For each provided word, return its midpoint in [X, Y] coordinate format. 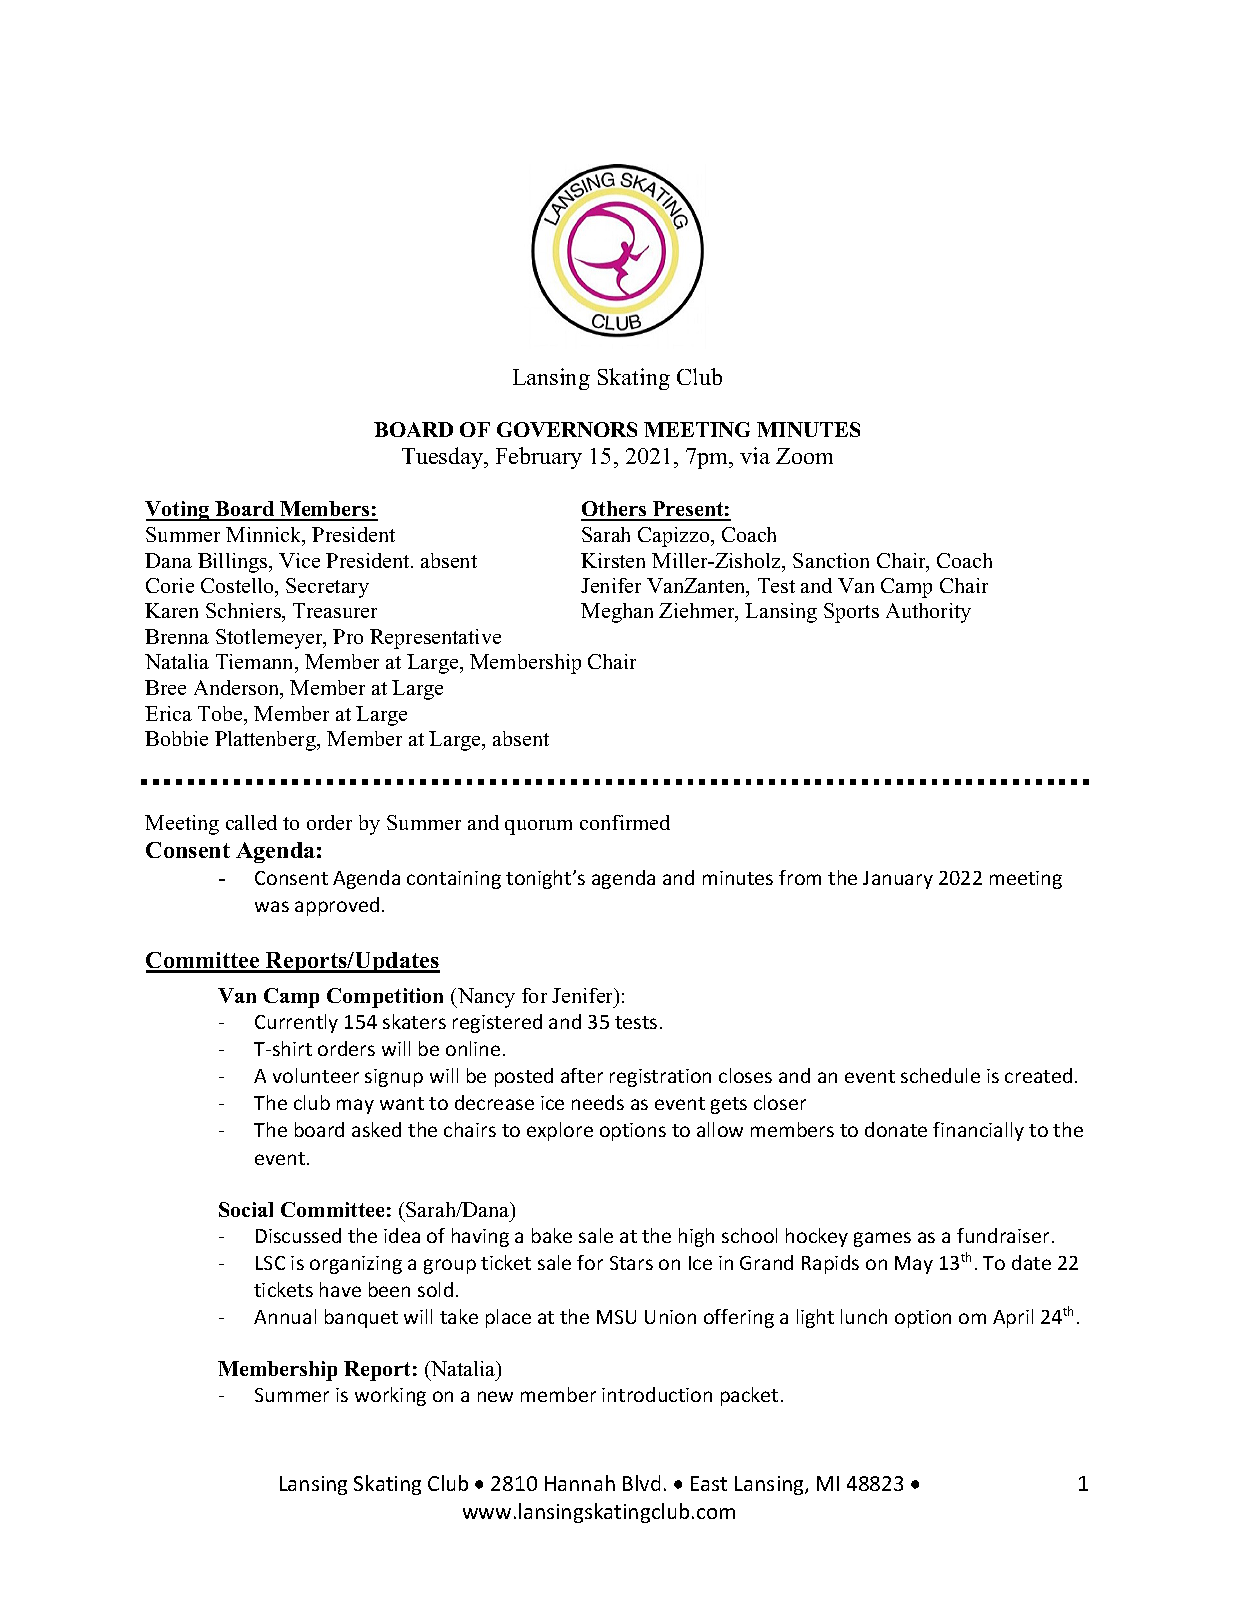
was [272, 906]
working [390, 1396]
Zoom [804, 456]
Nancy [485, 998]
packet [749, 1396]
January [898, 880]
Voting [178, 511]
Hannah [580, 1483]
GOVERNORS [567, 429]
